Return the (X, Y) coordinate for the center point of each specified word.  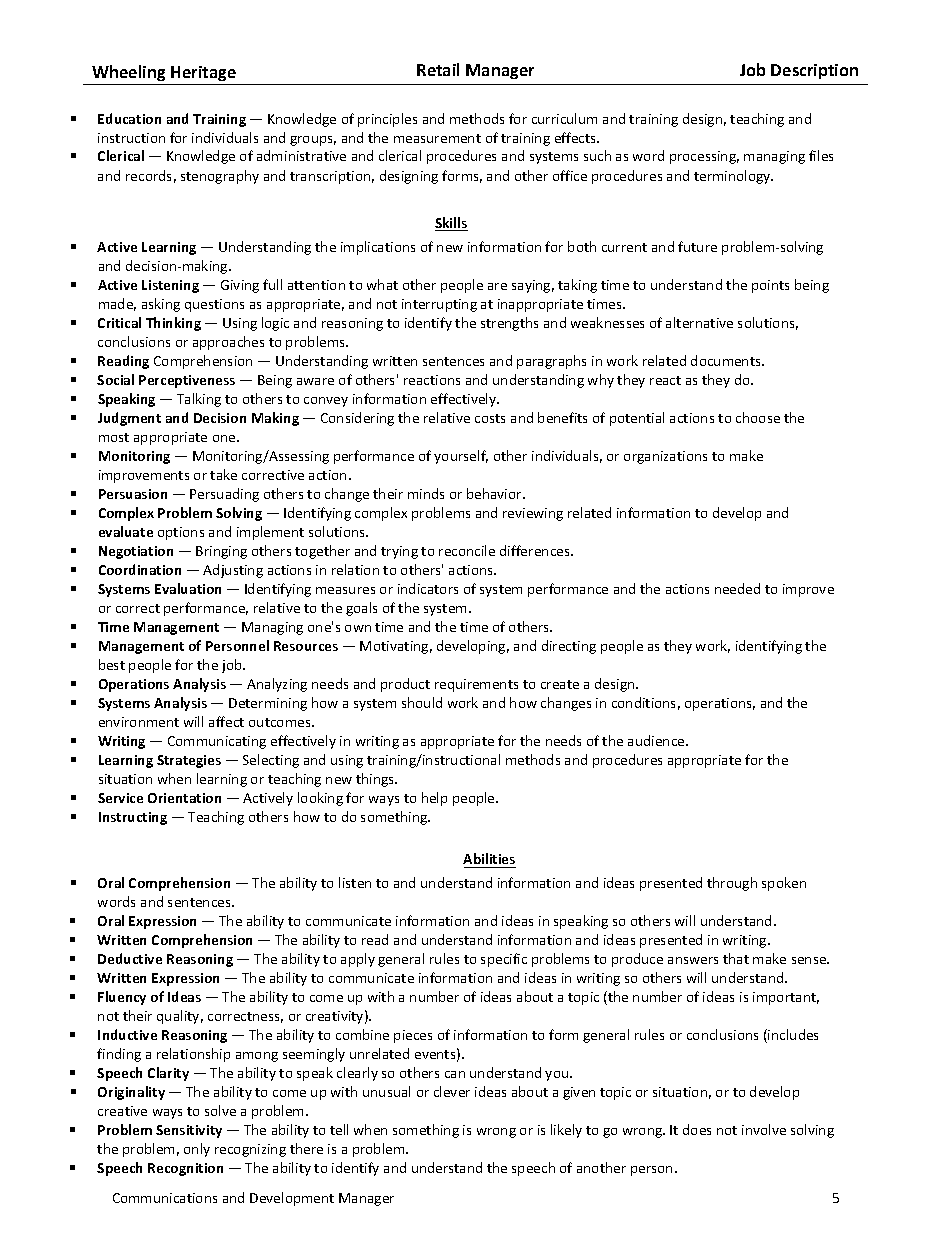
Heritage (203, 73)
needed (737, 588)
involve (764, 1129)
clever (452, 1091)
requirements (476, 685)
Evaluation (188, 588)
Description (814, 71)
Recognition (185, 1169)
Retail (438, 69)
